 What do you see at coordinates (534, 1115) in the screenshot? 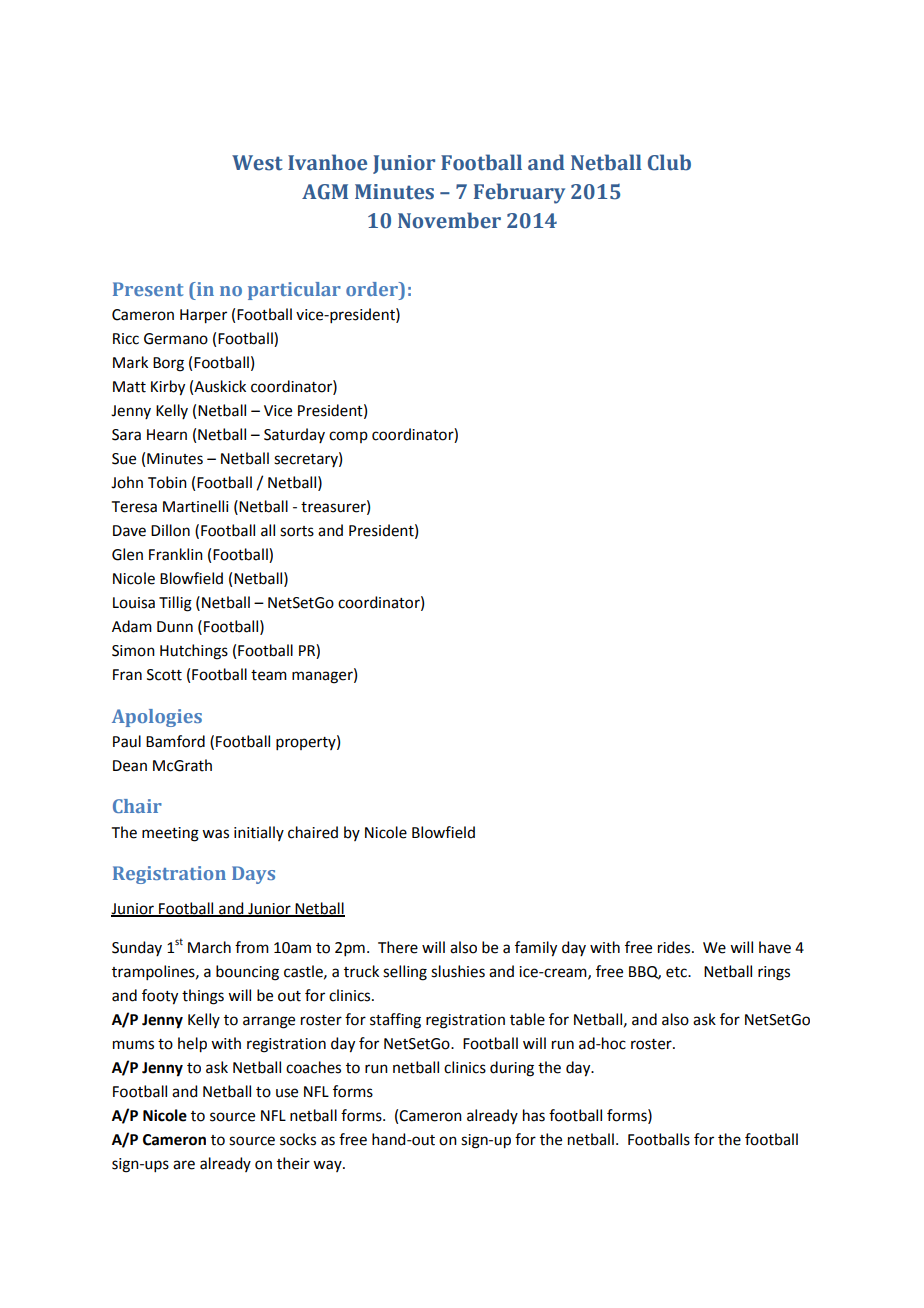
I see `has` at bounding box center [534, 1115].
